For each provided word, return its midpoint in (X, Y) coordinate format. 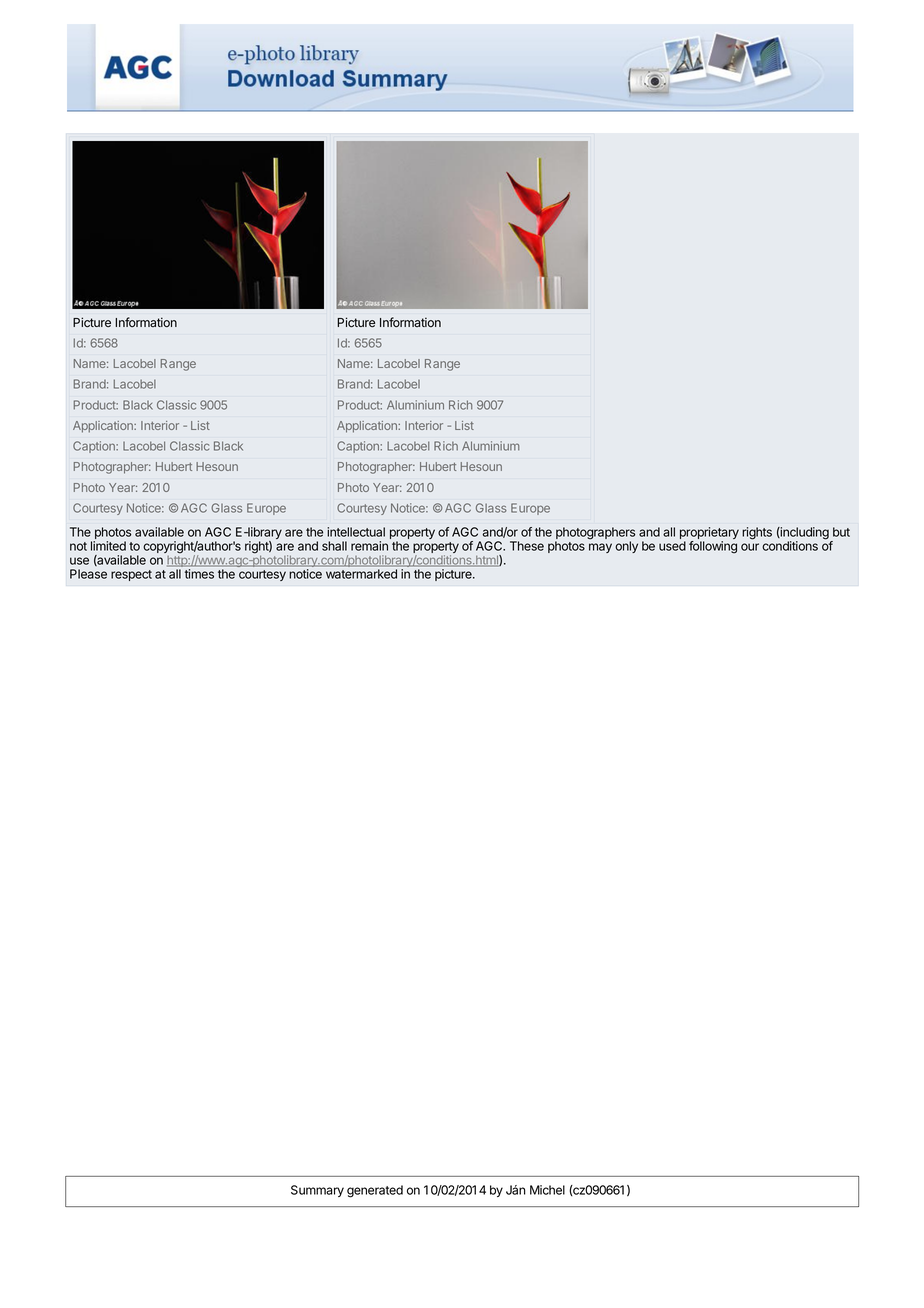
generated (375, 1191)
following (713, 547)
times (199, 574)
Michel (547, 1190)
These (527, 546)
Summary (317, 1191)
